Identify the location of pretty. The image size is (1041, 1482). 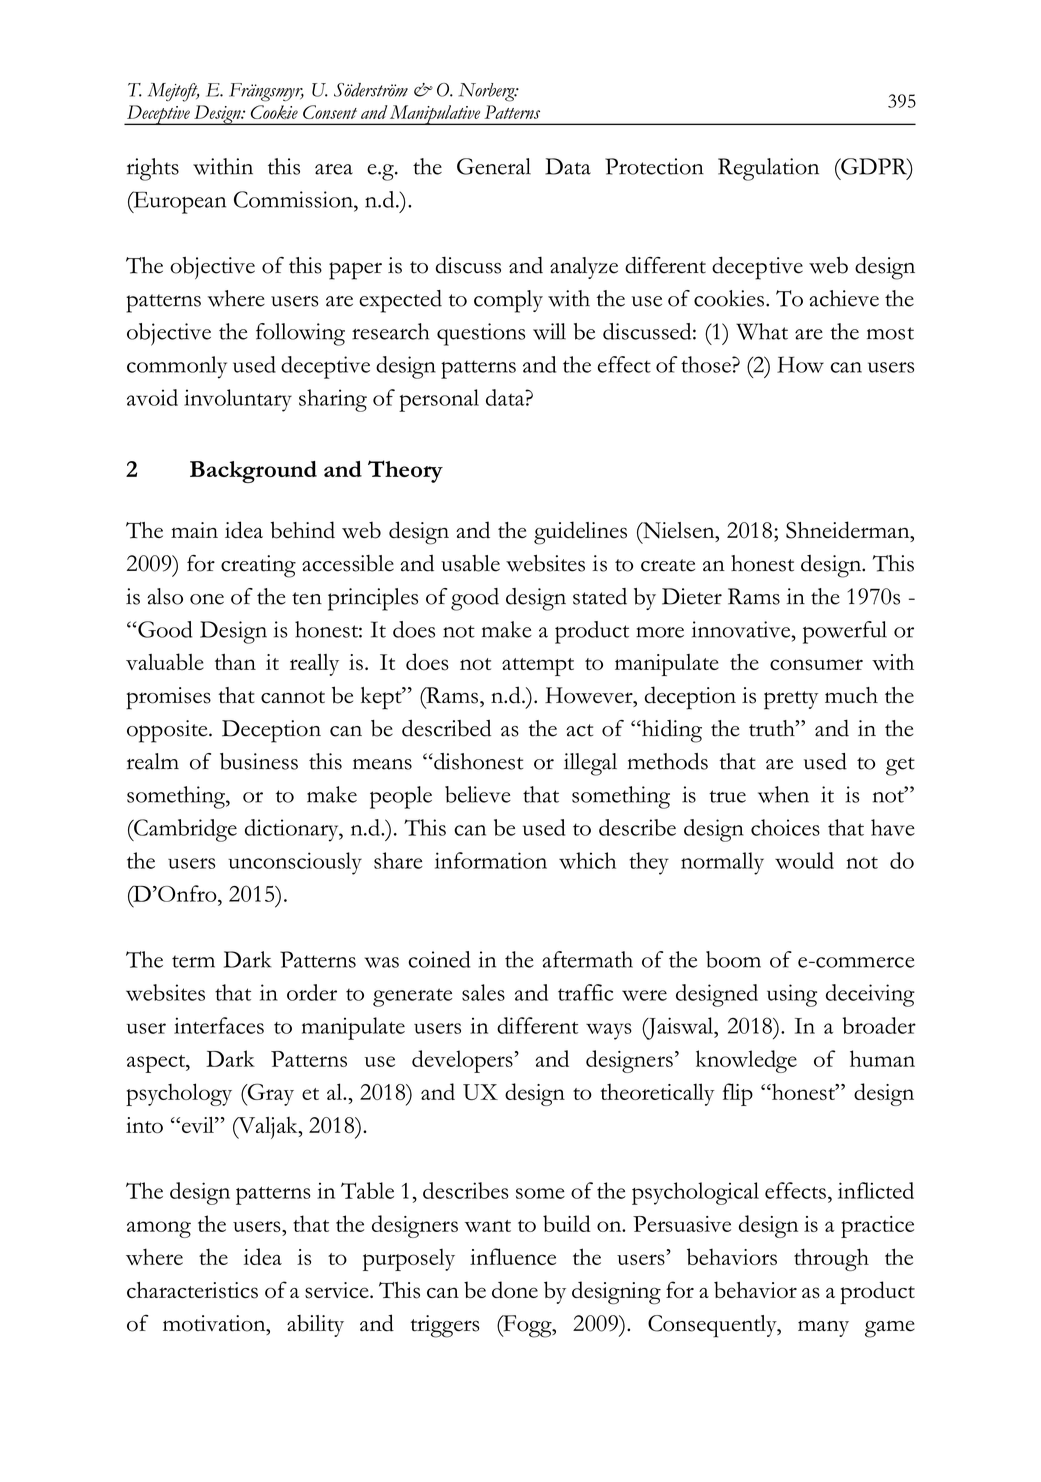
(791, 700).
